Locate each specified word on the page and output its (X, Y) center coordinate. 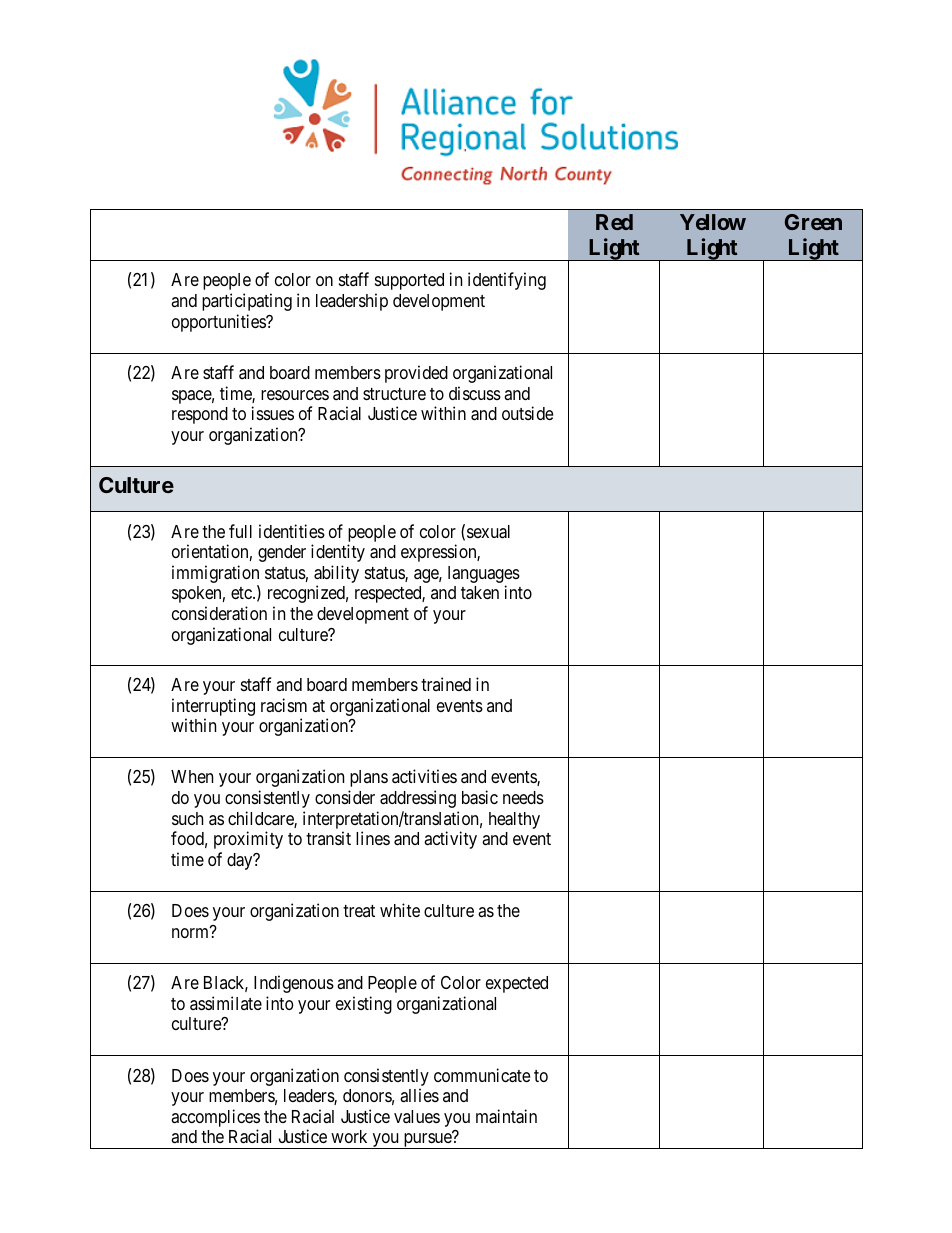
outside (527, 413)
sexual (488, 532)
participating (247, 302)
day (241, 861)
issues (273, 413)
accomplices (215, 1118)
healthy (514, 820)
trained (446, 684)
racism (284, 705)
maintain (506, 1116)
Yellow (713, 222)
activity (450, 840)
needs (523, 797)
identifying (507, 281)
